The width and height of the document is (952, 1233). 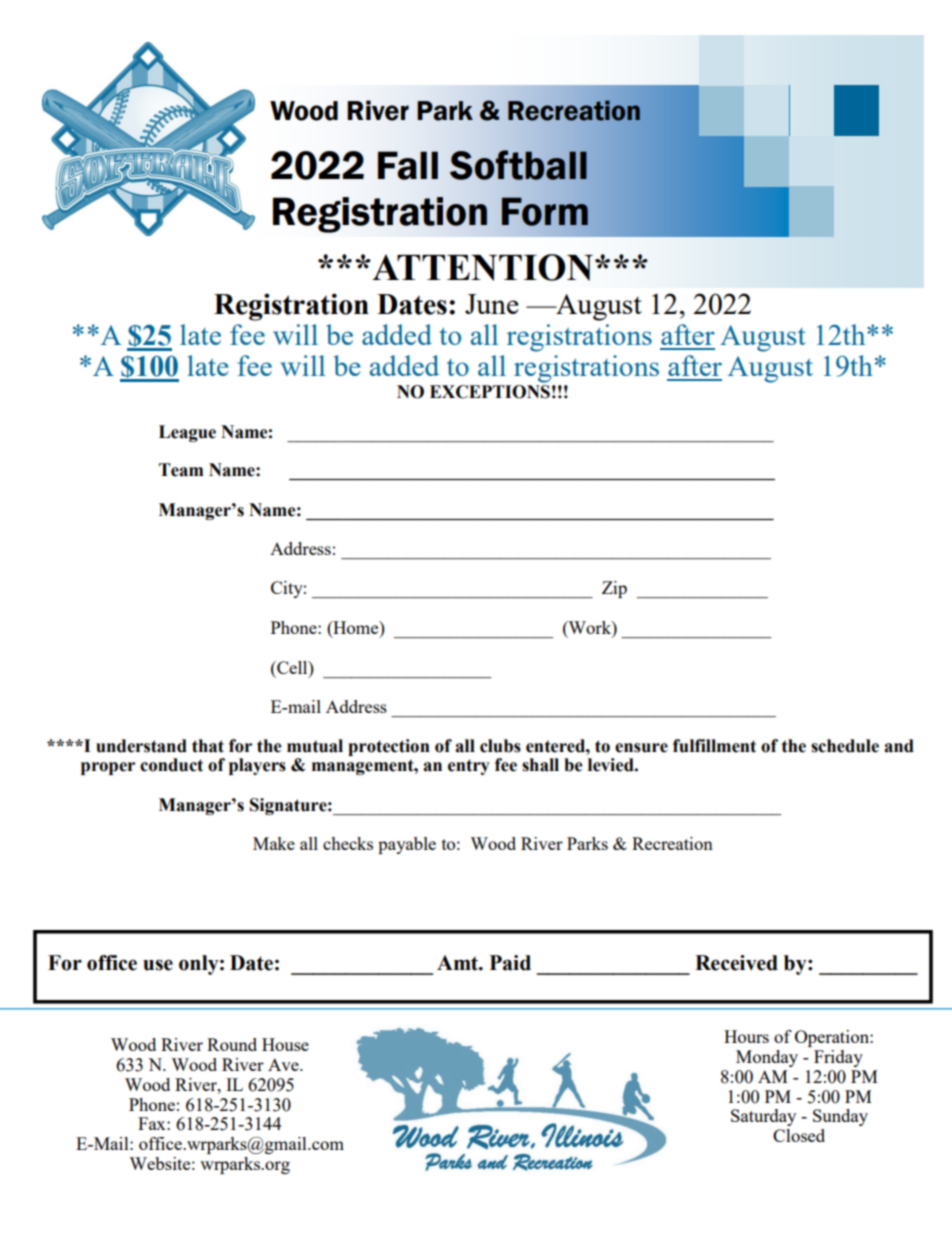 I want to click on fulfillment, so click(x=714, y=746).
